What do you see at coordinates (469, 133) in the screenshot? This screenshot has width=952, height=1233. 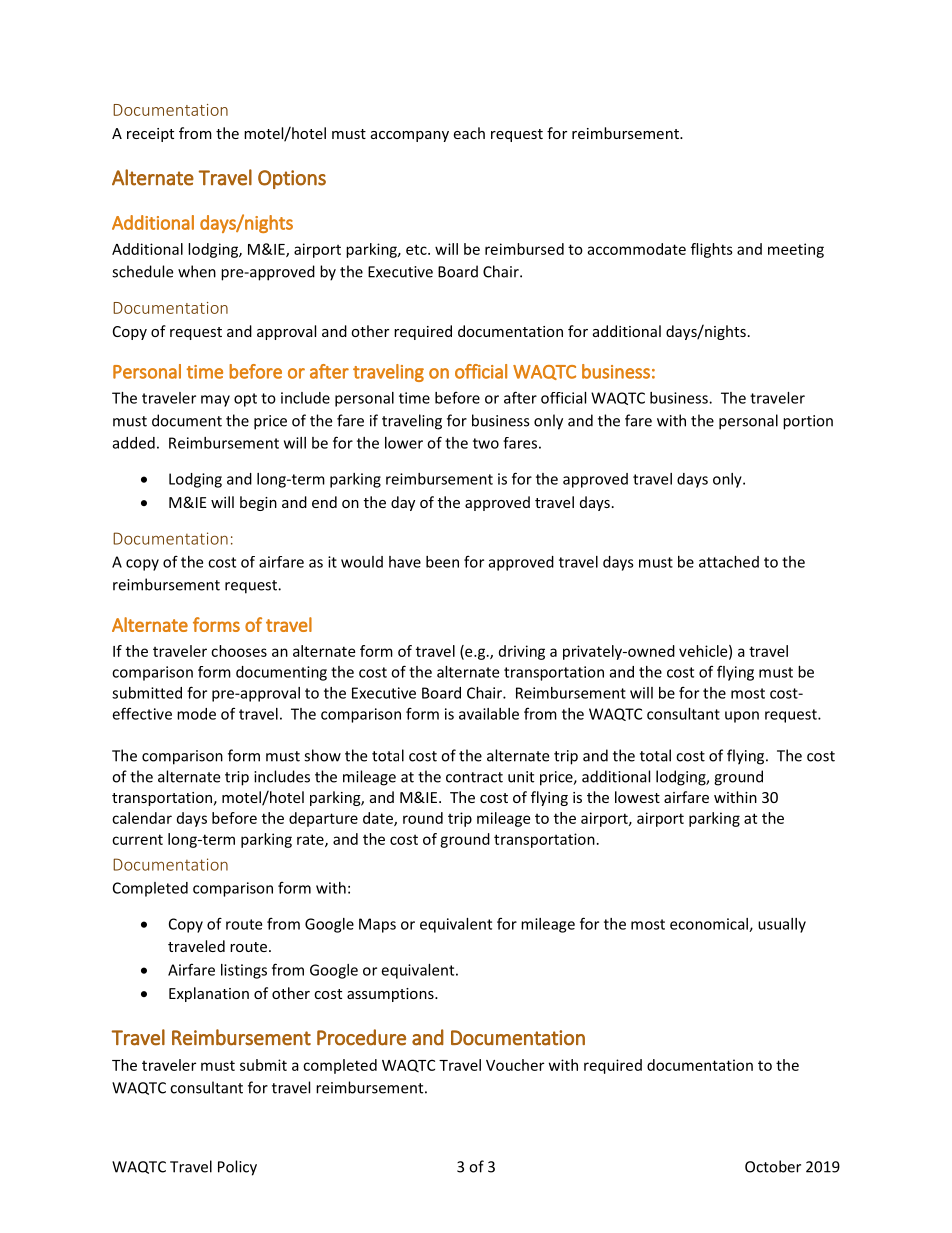 I see `each` at bounding box center [469, 133].
